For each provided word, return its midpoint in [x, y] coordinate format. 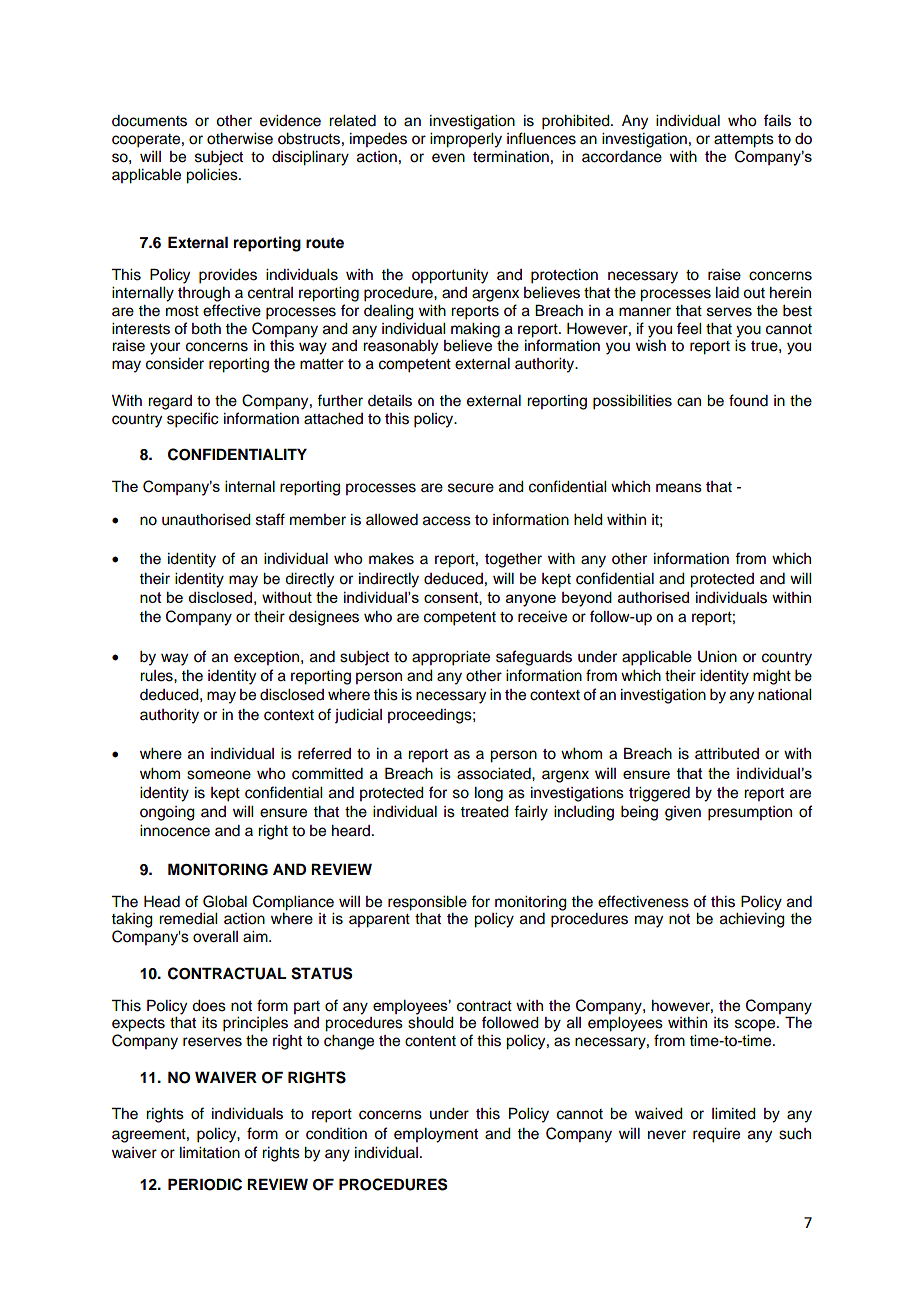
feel [689, 328]
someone [219, 775]
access [447, 521]
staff [270, 519]
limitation [210, 1153]
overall [215, 937]
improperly [466, 140]
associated [495, 774]
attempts [744, 141]
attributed [727, 754]
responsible [427, 903]
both [206, 329]
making [475, 330]
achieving [752, 920]
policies [213, 176]
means [679, 488]
